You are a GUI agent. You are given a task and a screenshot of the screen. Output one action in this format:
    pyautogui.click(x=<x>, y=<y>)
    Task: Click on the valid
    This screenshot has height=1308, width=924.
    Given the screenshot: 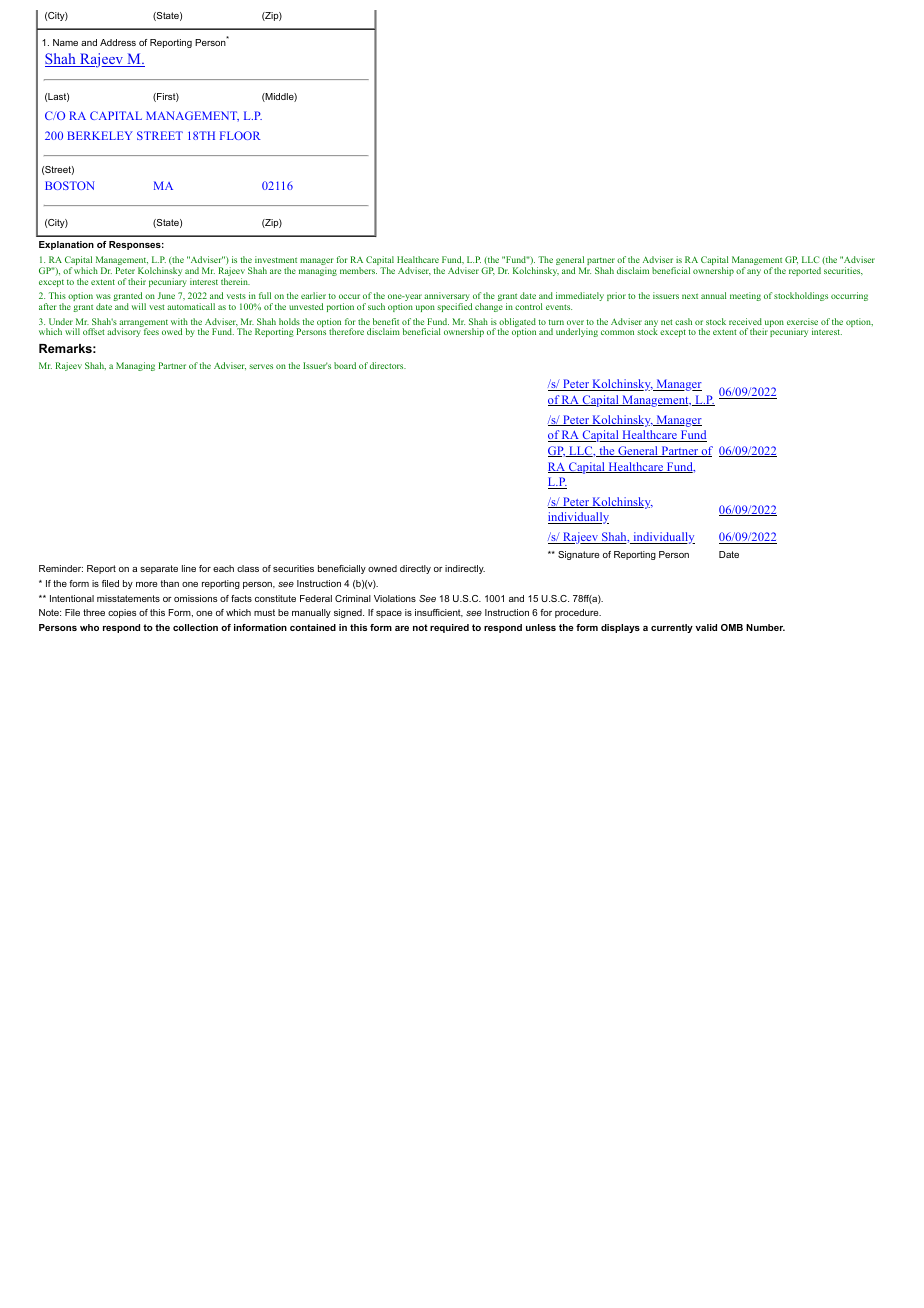 What is the action you would take?
    pyautogui.click(x=706, y=627)
